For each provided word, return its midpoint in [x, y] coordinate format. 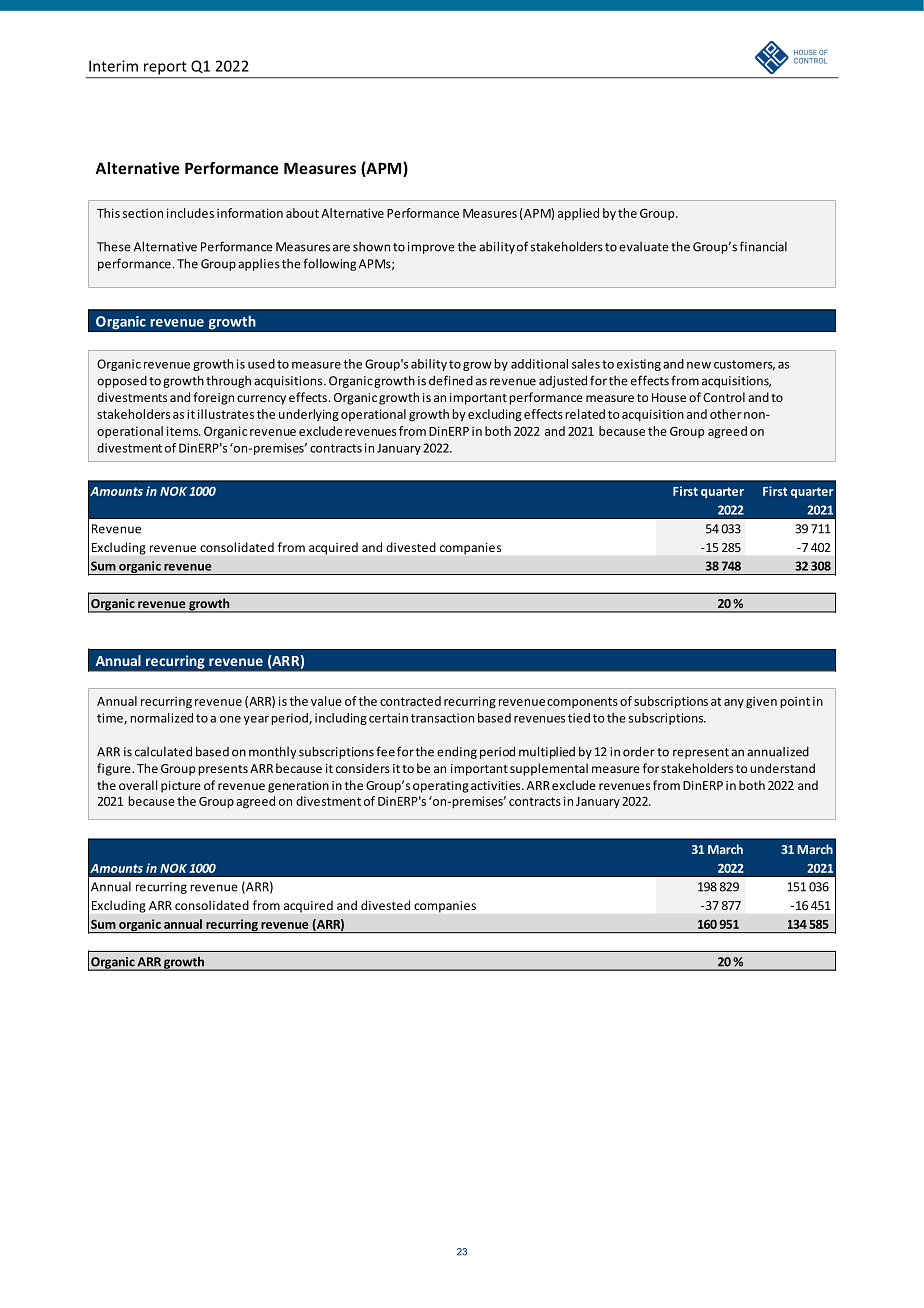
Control [724, 397]
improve [431, 248]
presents [223, 770]
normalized [161, 718]
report [165, 68]
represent [701, 753]
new [699, 365]
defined [451, 380]
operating [441, 787]
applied [578, 214]
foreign [213, 398]
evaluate [644, 247]
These [114, 247]
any [734, 703]
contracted [410, 701]
